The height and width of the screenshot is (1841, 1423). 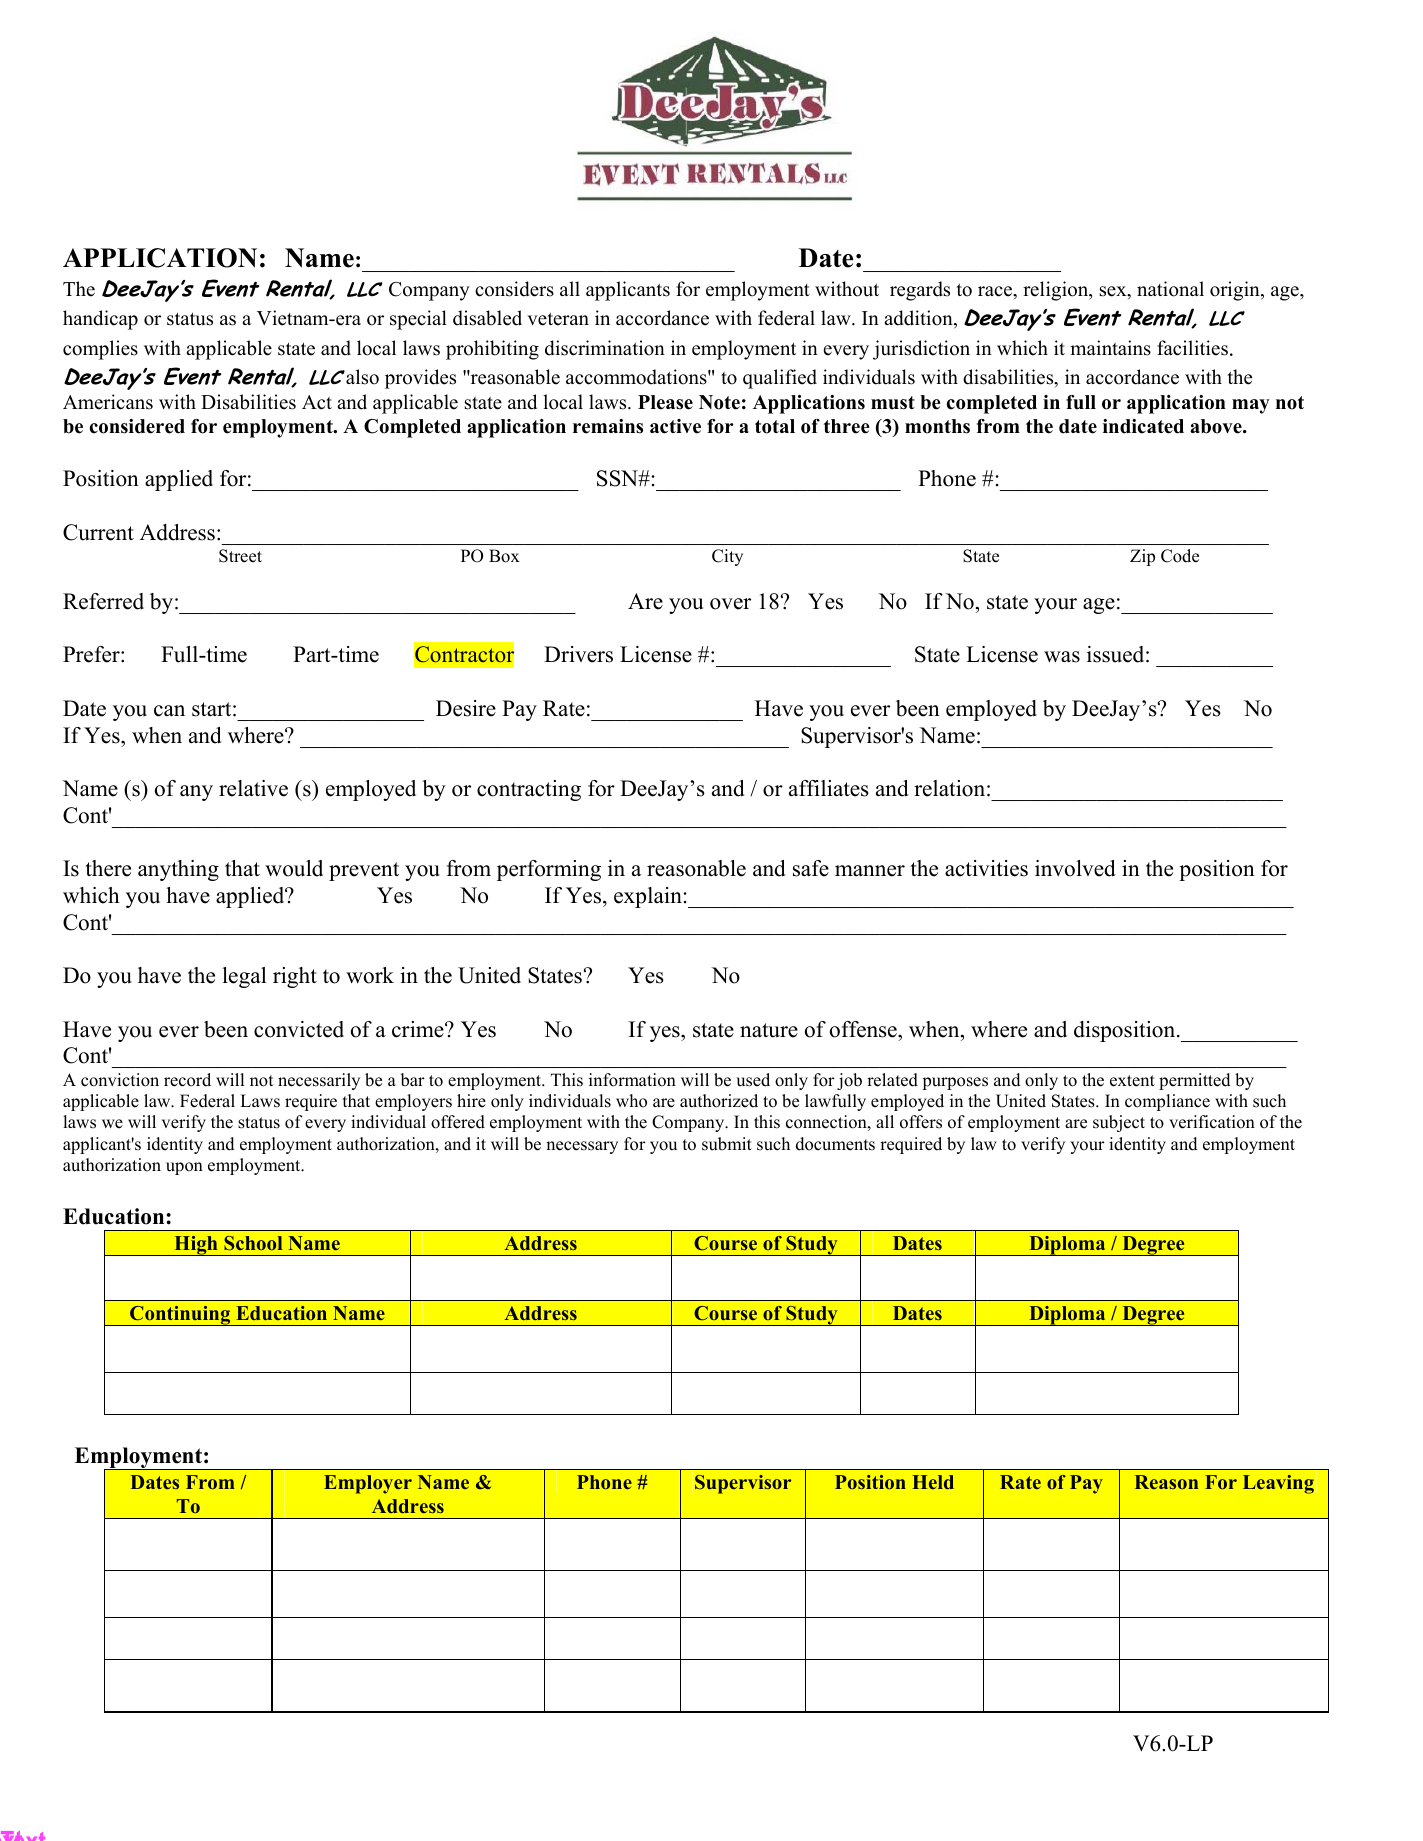 What do you see at coordinates (196, 1245) in the screenshot?
I see `High` at bounding box center [196, 1245].
